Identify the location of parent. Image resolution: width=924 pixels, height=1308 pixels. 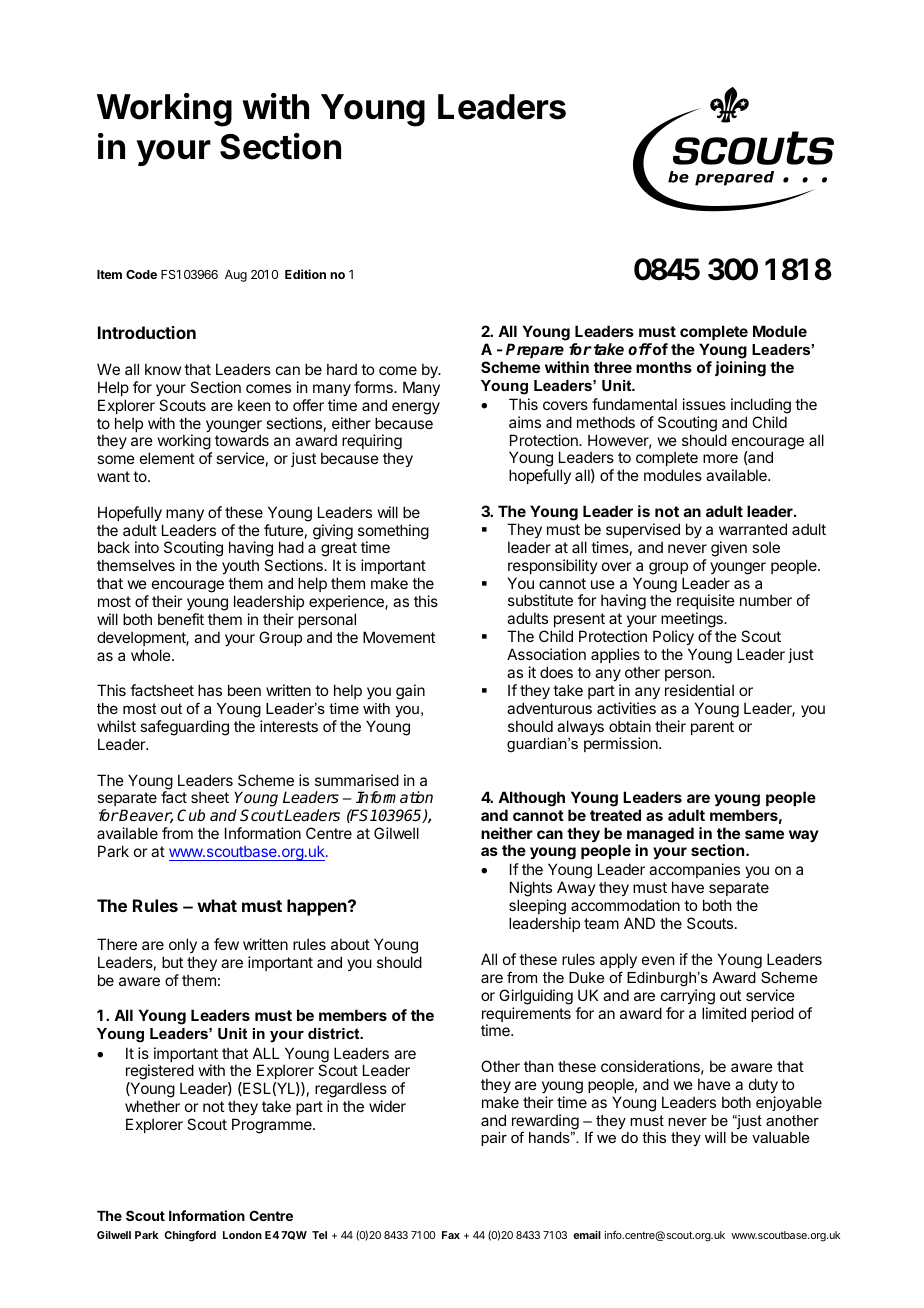
(712, 728).
